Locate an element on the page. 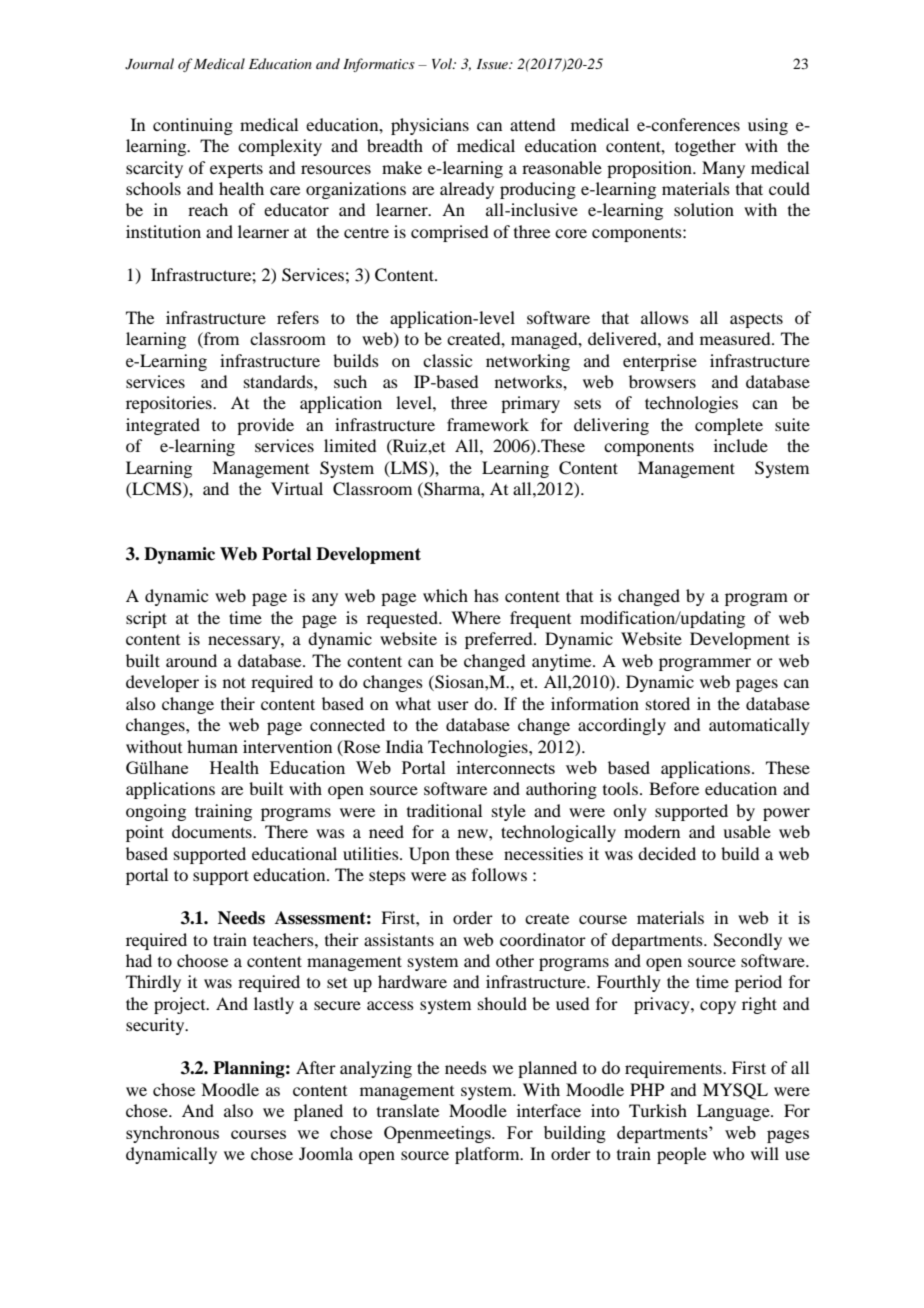  Language is located at coordinates (734, 1112).
